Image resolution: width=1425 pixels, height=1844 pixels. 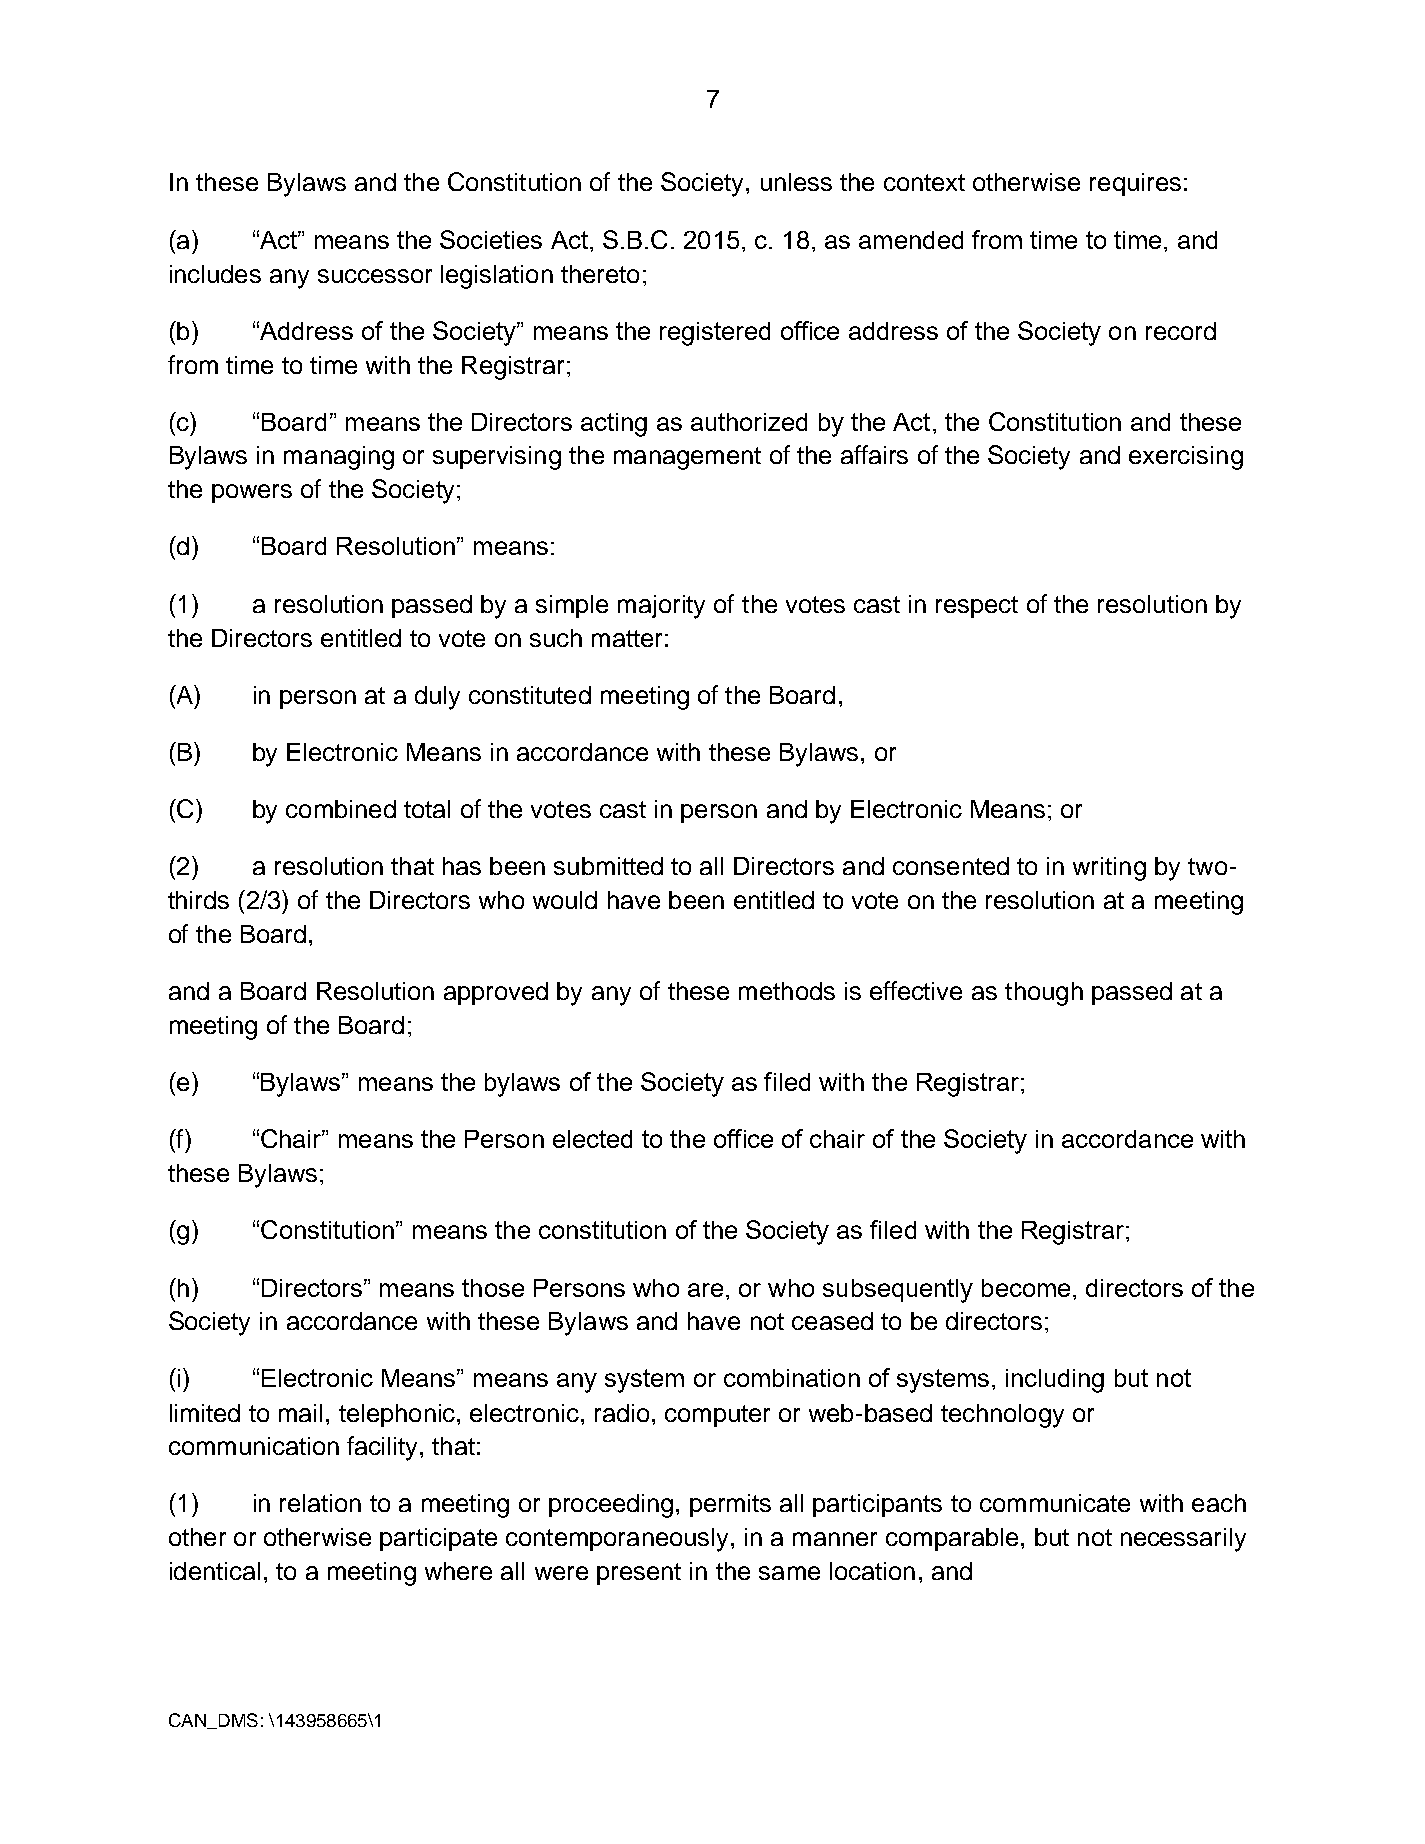 I want to click on successor, so click(x=375, y=276).
